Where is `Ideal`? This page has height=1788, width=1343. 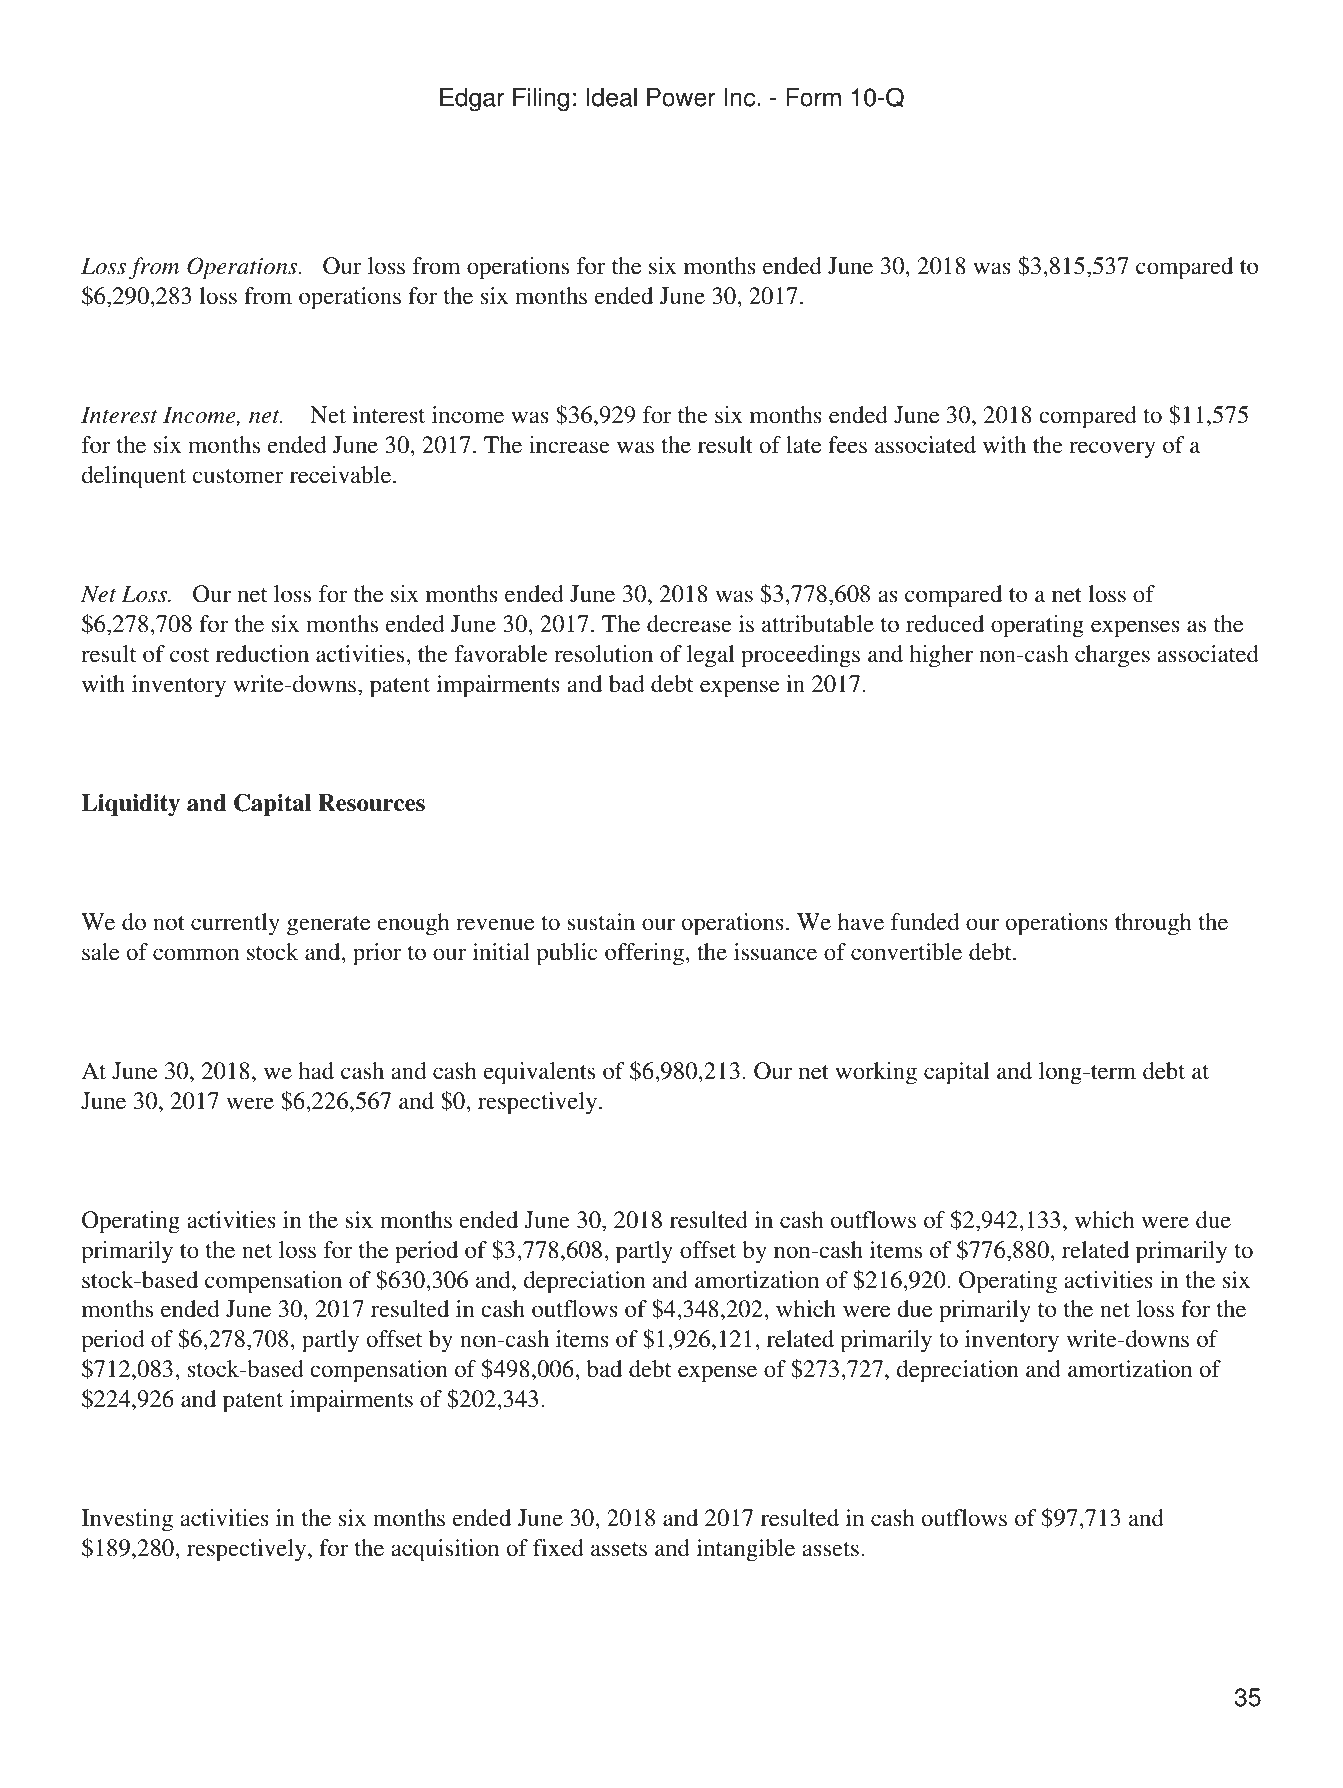 Ideal is located at coordinates (612, 97).
